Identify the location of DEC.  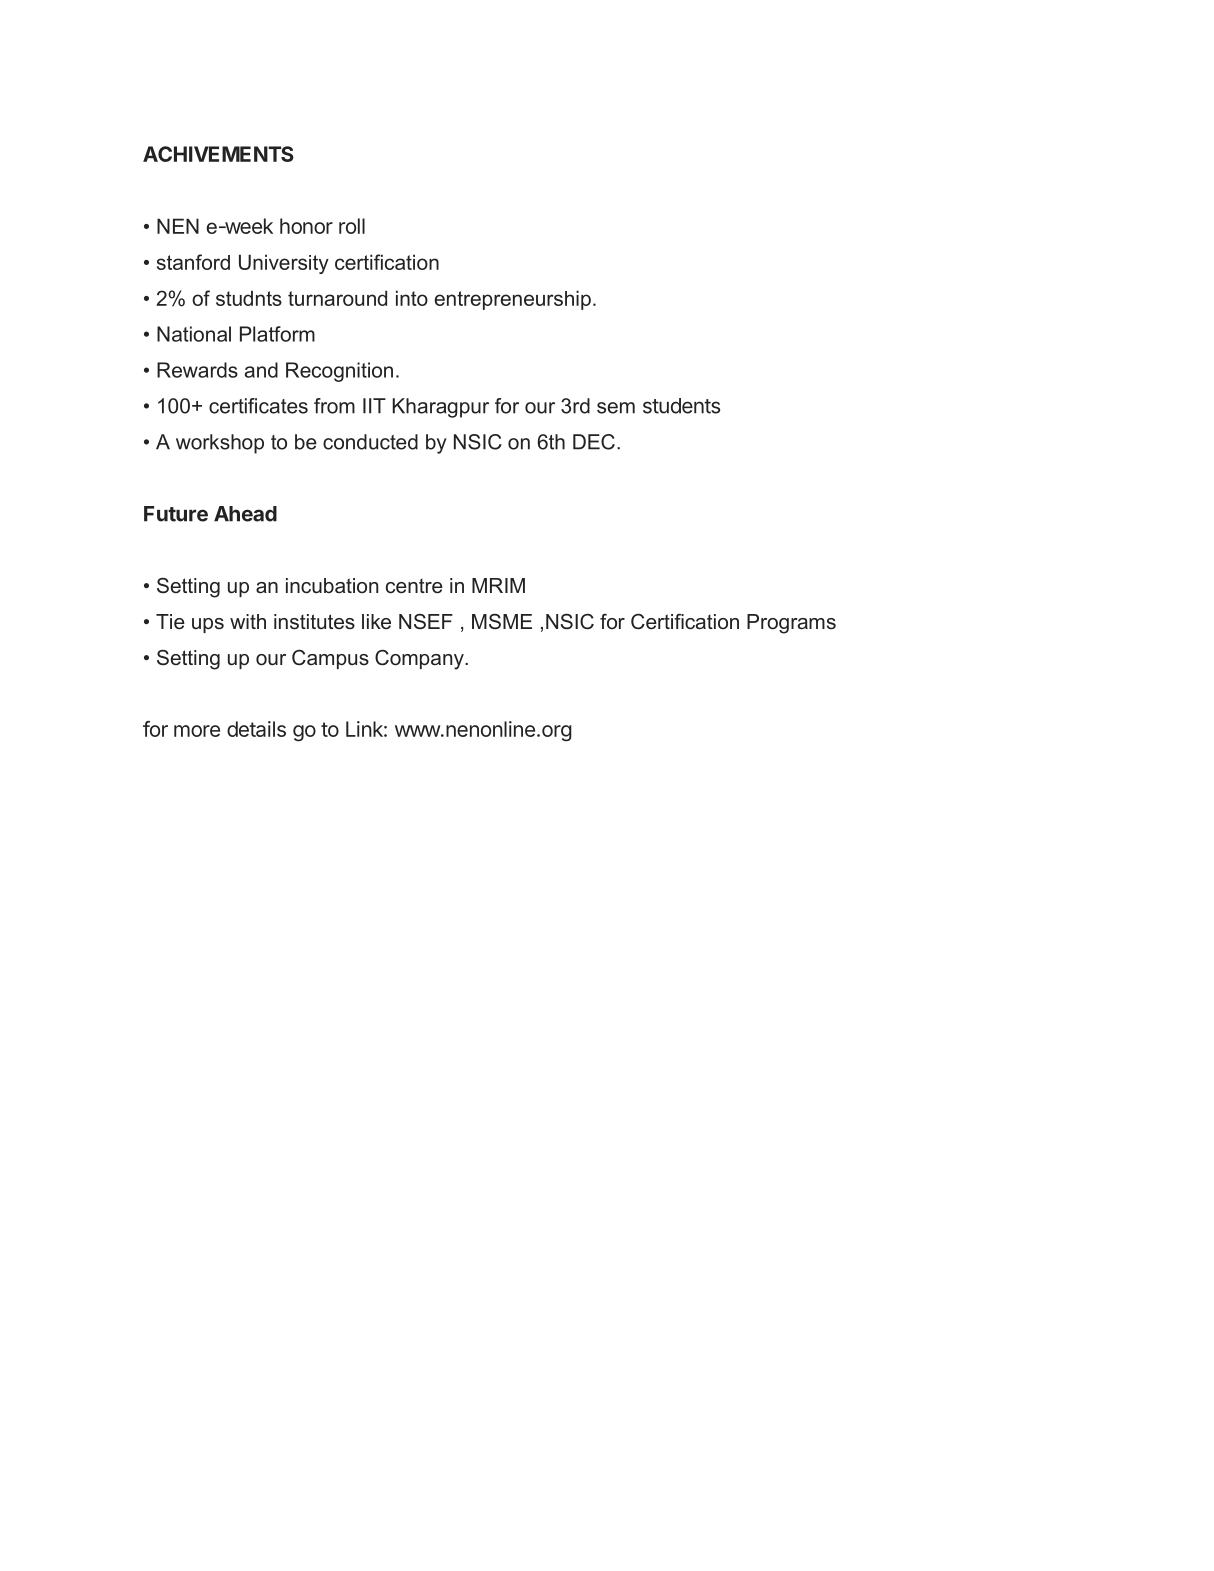
(594, 442).
